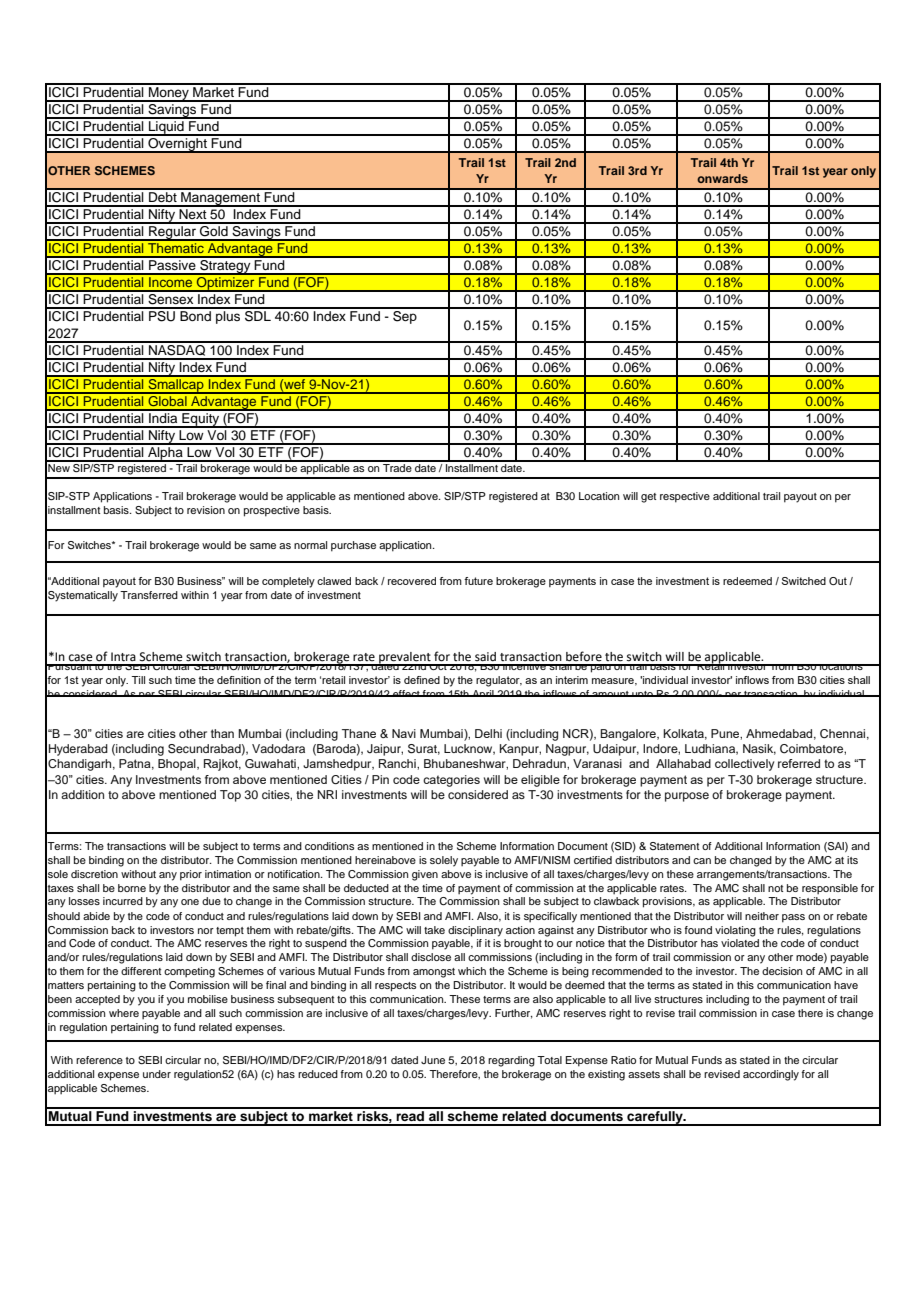  I want to click on future, so click(478, 581).
